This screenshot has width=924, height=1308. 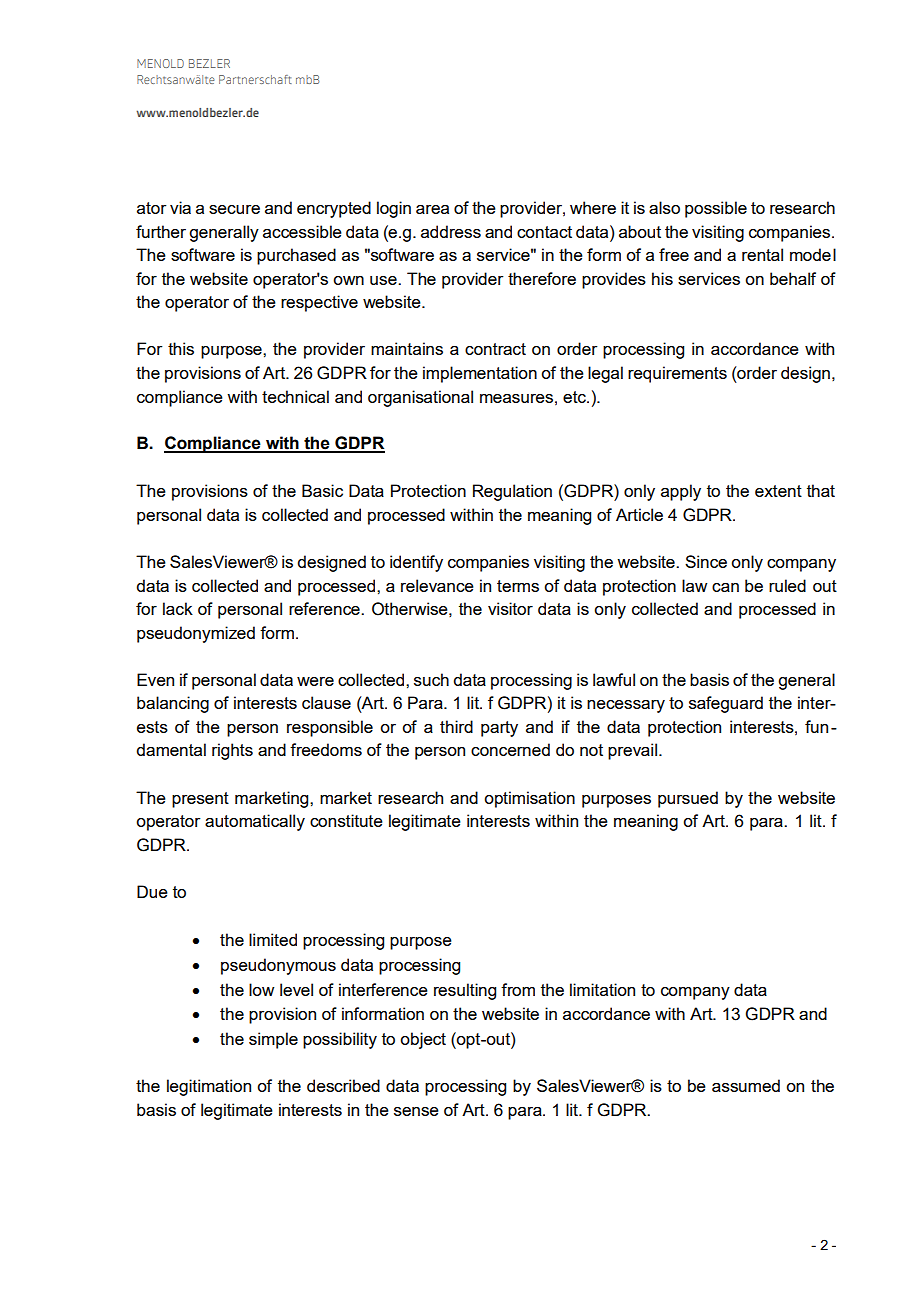 I want to click on implementation, so click(x=480, y=374).
